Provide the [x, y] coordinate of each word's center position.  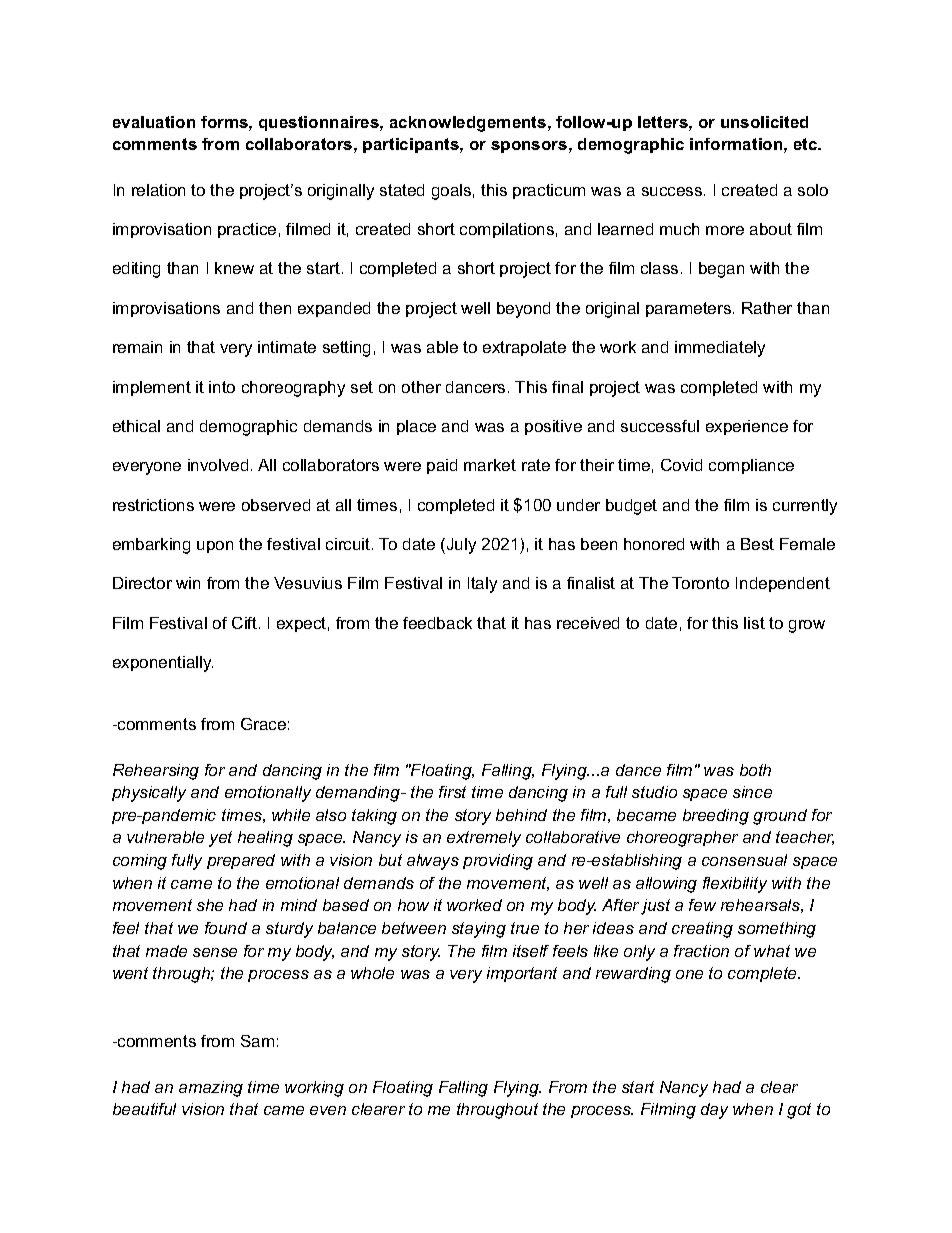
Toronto [700, 583]
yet [220, 839]
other [421, 387]
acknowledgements [469, 124]
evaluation [154, 122]
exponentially [163, 664]
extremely [484, 839]
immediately [720, 349]
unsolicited [764, 122]
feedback [437, 623]
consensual [744, 860]
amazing [211, 1089]
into [222, 387]
